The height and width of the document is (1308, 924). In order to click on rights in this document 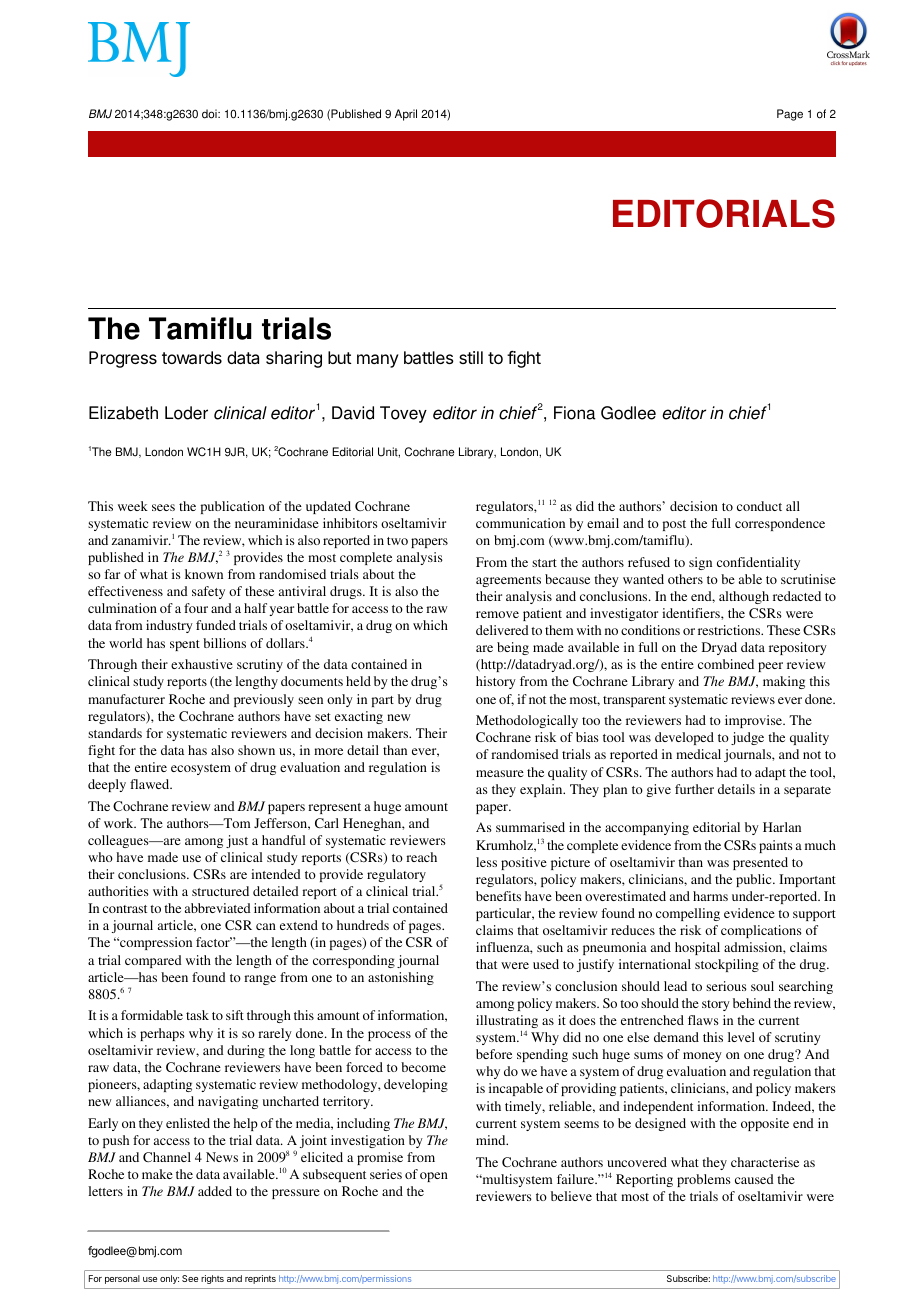, I will do `click(212, 1279)`.
